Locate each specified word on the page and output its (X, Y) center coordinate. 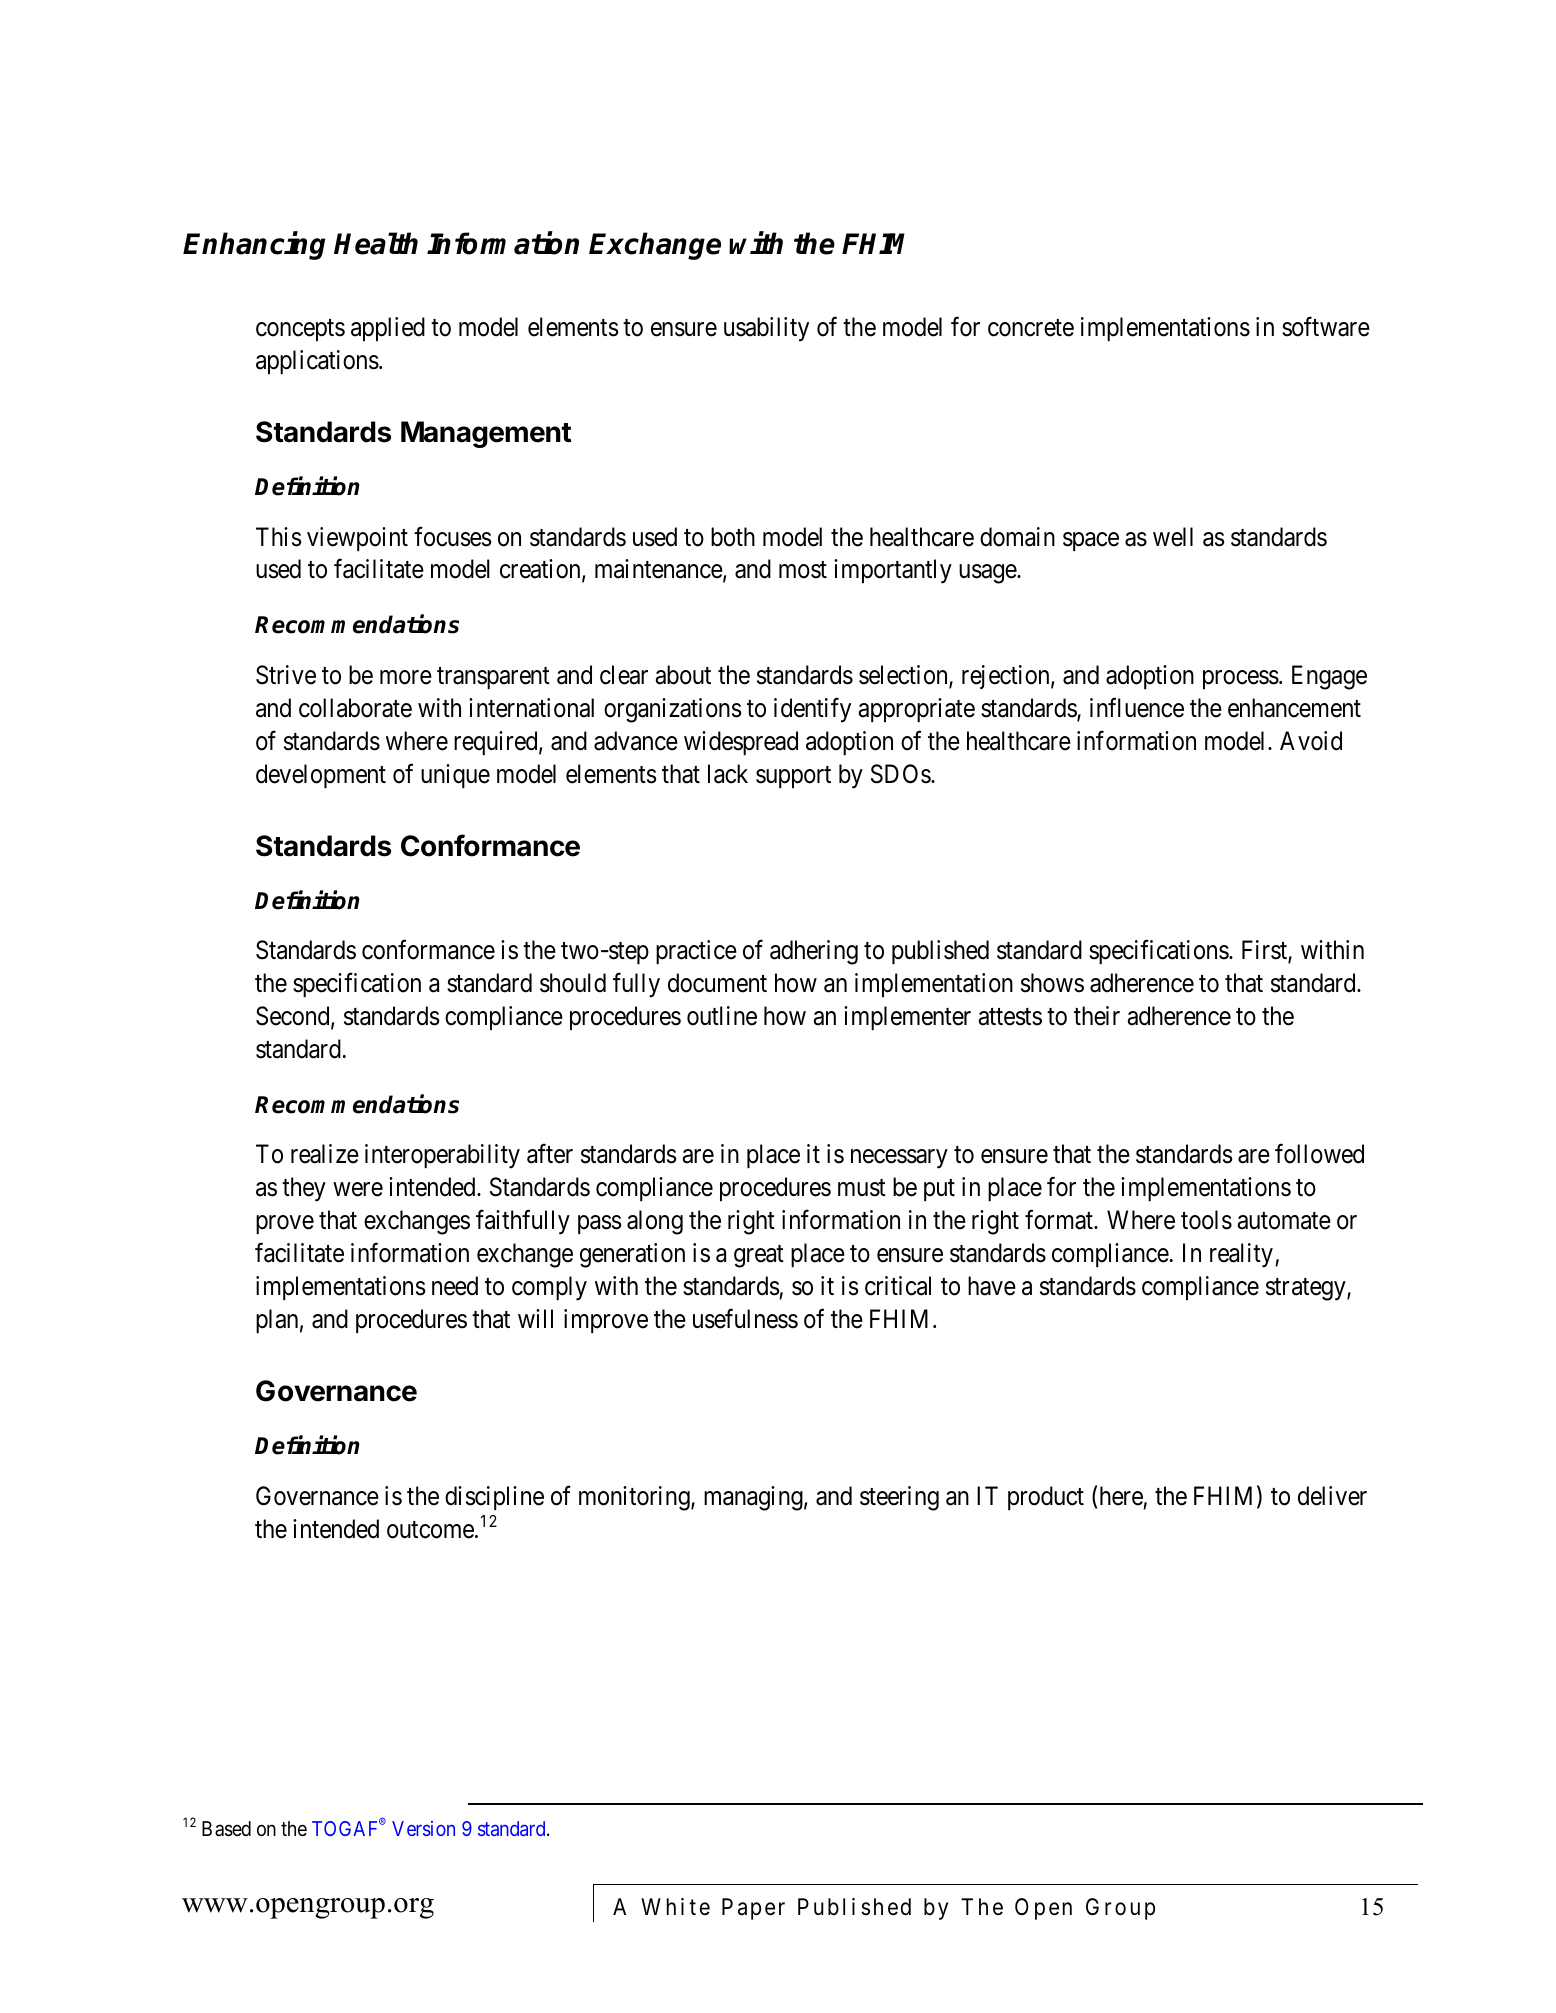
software (1326, 327)
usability (766, 329)
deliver (1332, 1496)
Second (294, 1017)
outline (722, 1016)
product (1046, 1498)
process (1241, 679)
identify (812, 710)
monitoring (635, 1498)
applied (388, 329)
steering (899, 1498)
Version (423, 1828)
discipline (494, 1498)
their (1097, 1016)
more (406, 677)
